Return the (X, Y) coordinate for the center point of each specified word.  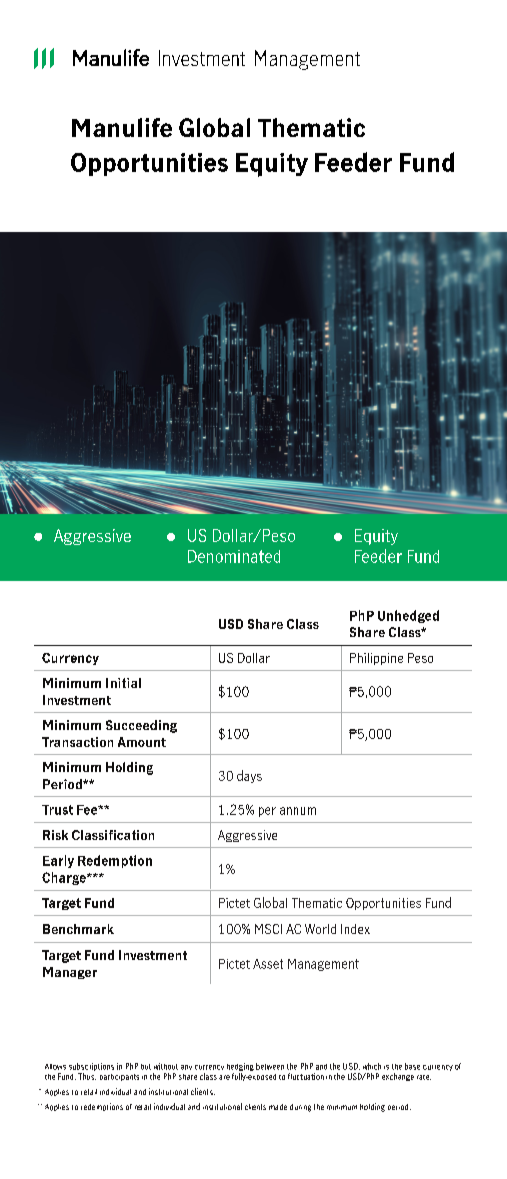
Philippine (376, 659)
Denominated (234, 556)
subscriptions (91, 1067)
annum (298, 811)
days (249, 776)
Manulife (122, 127)
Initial (123, 683)
